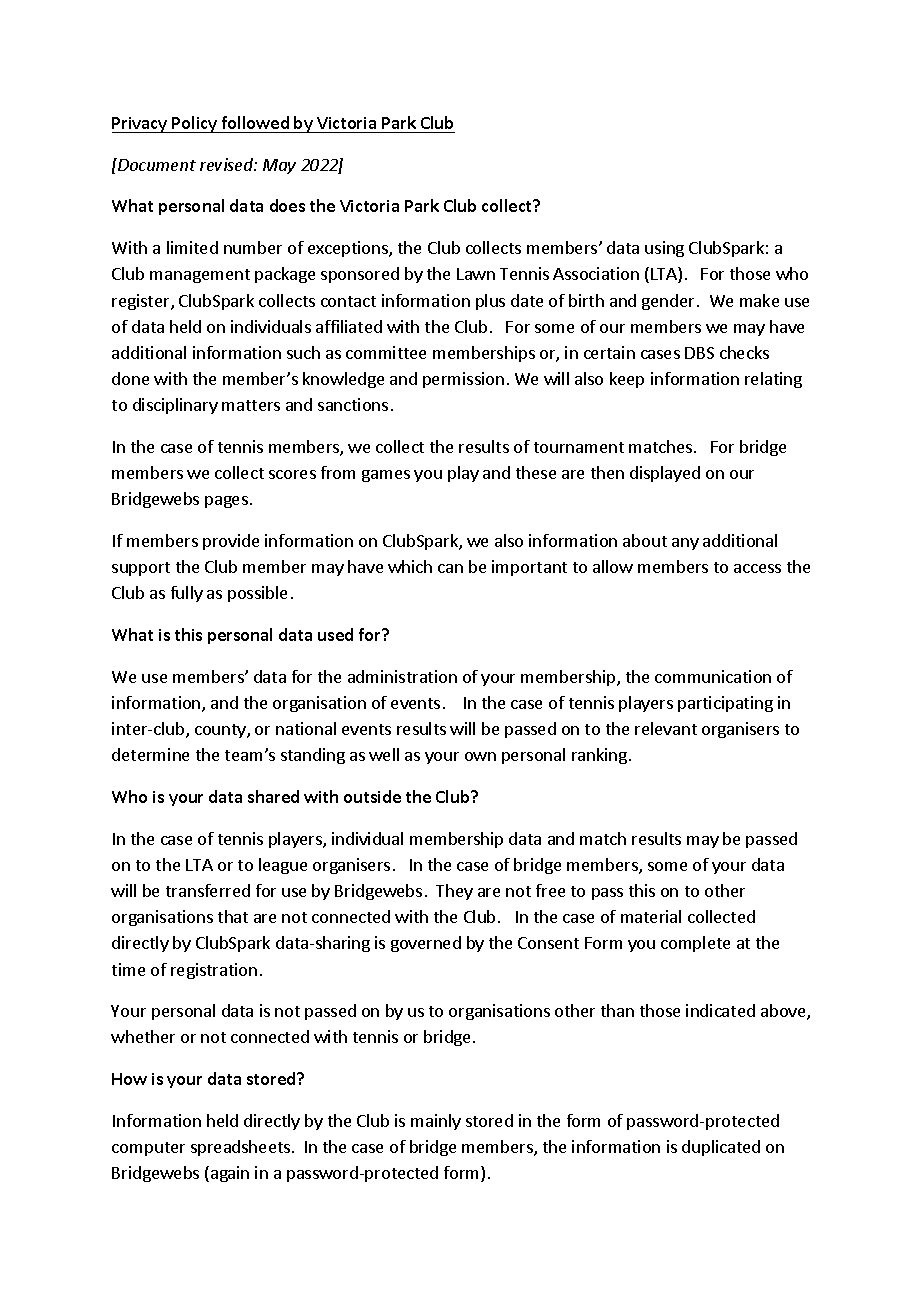 The height and width of the screenshot is (1308, 924). What do you see at coordinates (721, 1148) in the screenshot?
I see `duplicated` at bounding box center [721, 1148].
